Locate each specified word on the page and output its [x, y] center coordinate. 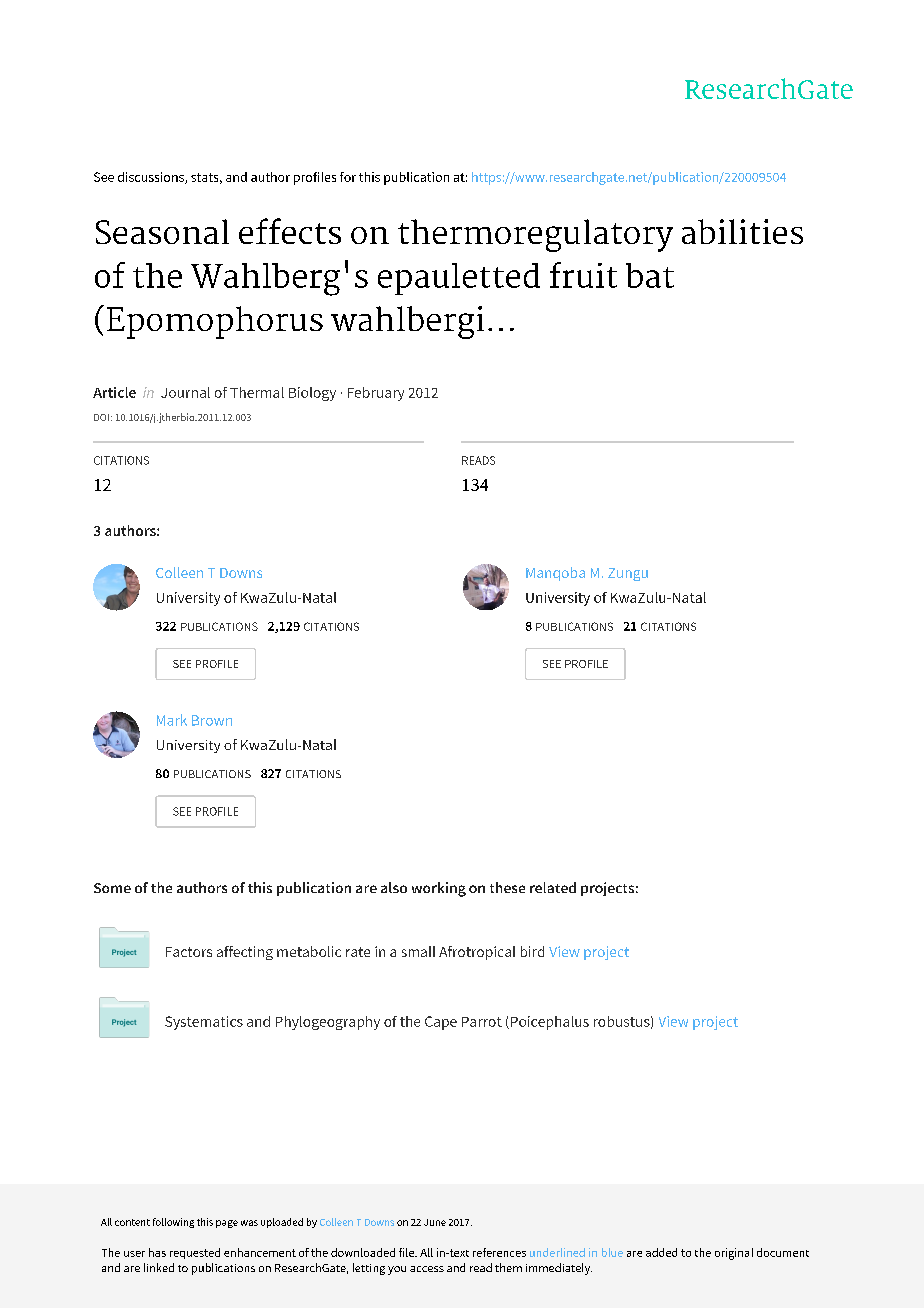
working [439, 889]
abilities [742, 231]
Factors [189, 952]
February [376, 394]
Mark [172, 720]
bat [650, 275]
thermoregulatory [535, 235]
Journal [185, 392]
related [553, 887]
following [173, 1223]
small [418, 951]
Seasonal [162, 231]
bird [532, 951]
